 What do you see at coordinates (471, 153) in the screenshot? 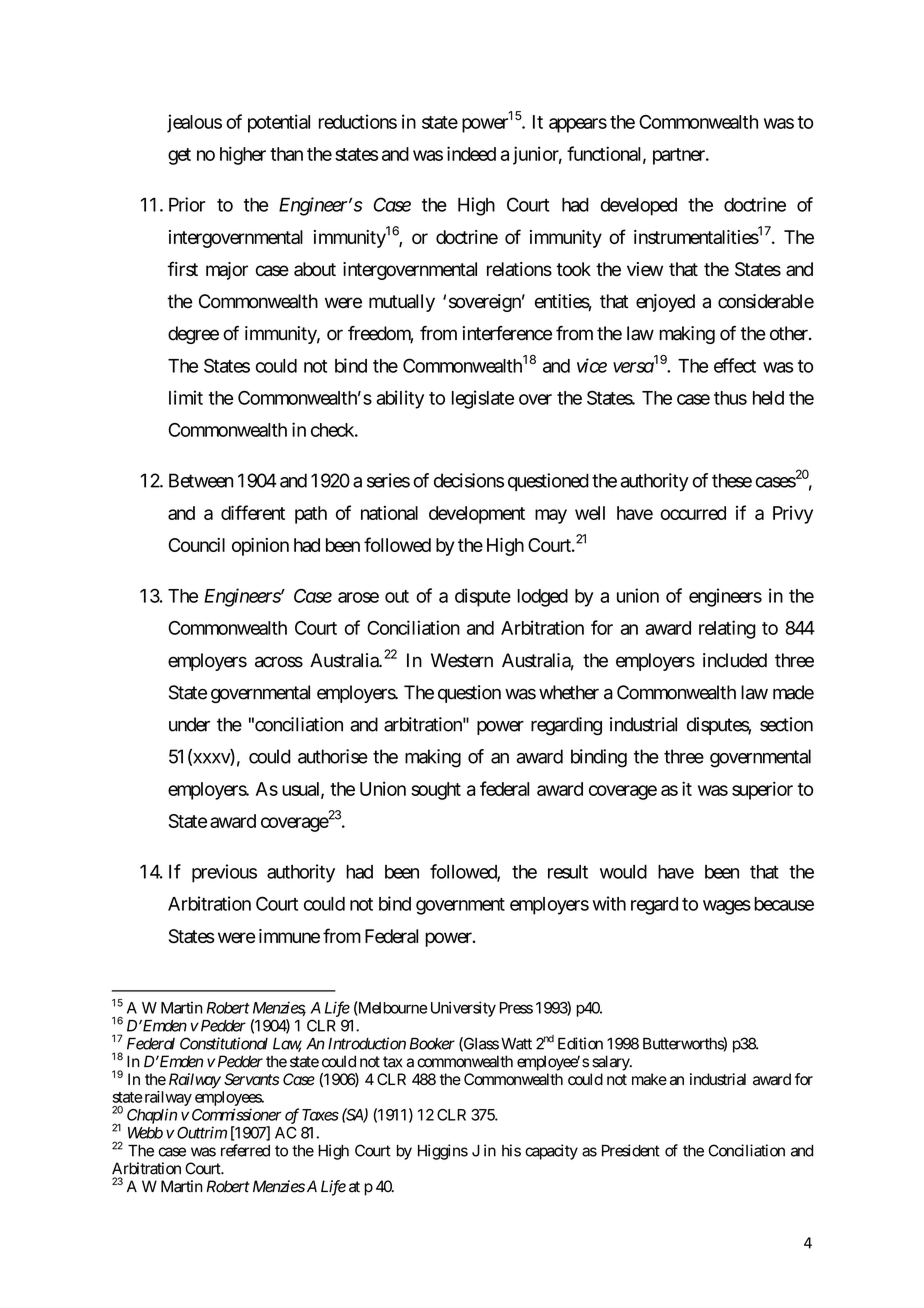
I see `indeed` at bounding box center [471, 153].
